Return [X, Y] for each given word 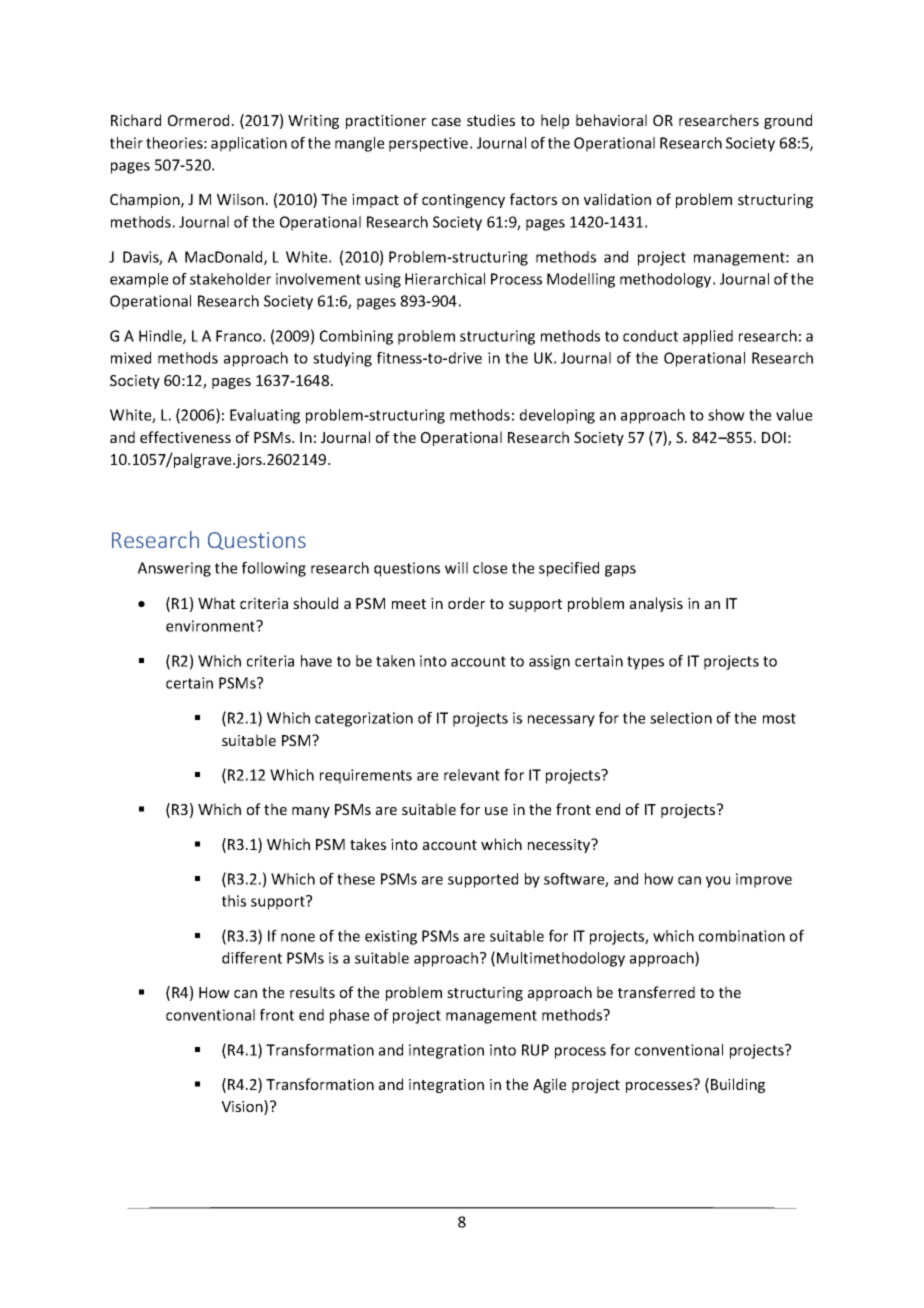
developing [557, 416]
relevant [472, 775]
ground [788, 121]
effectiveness [185, 437]
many [311, 812]
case [446, 122]
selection [681, 718]
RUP [535, 1050]
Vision [243, 1107]
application [249, 144]
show [726, 415]
